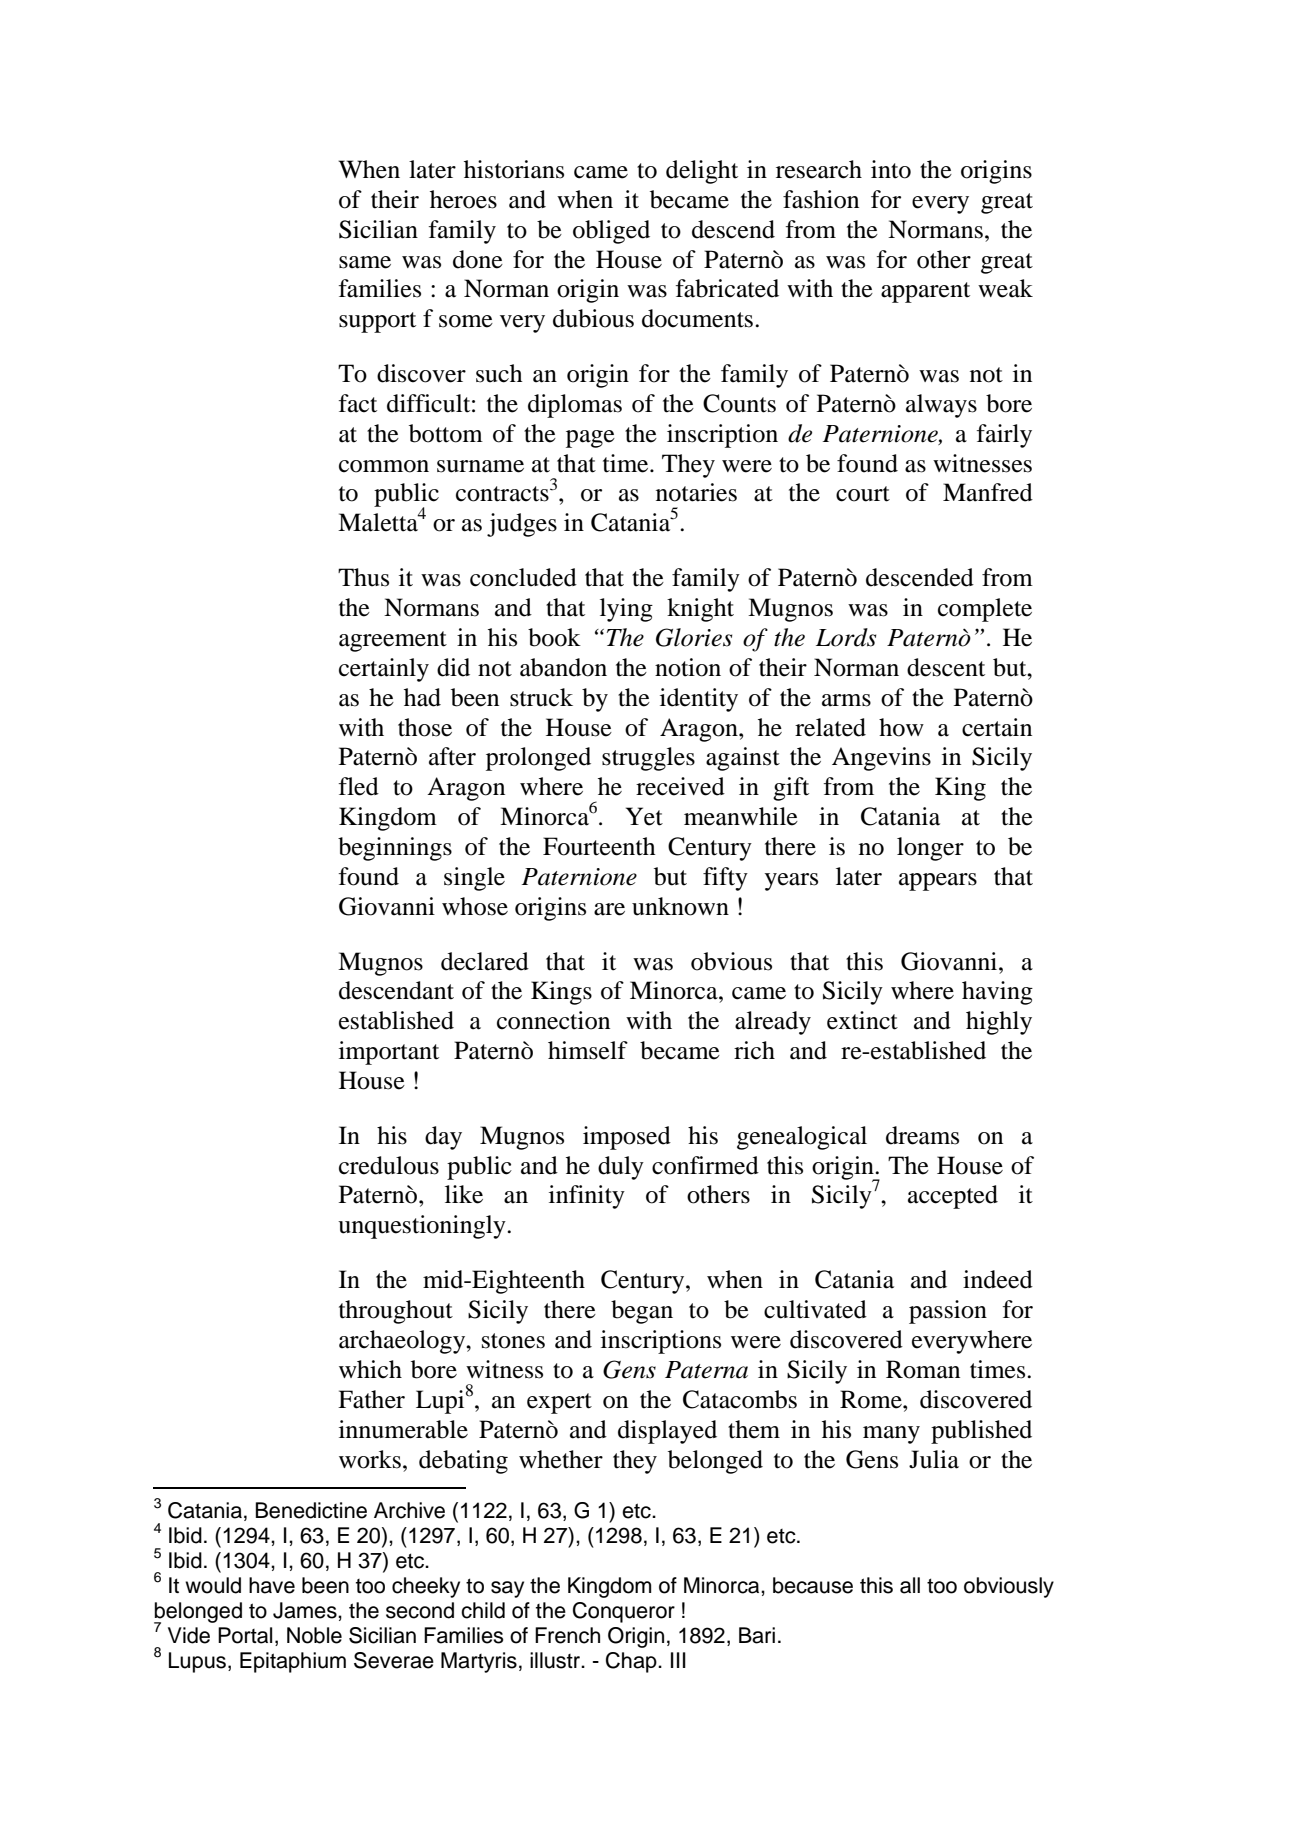  Describe the element at coordinates (306, 1610) in the screenshot. I see `James` at that location.
